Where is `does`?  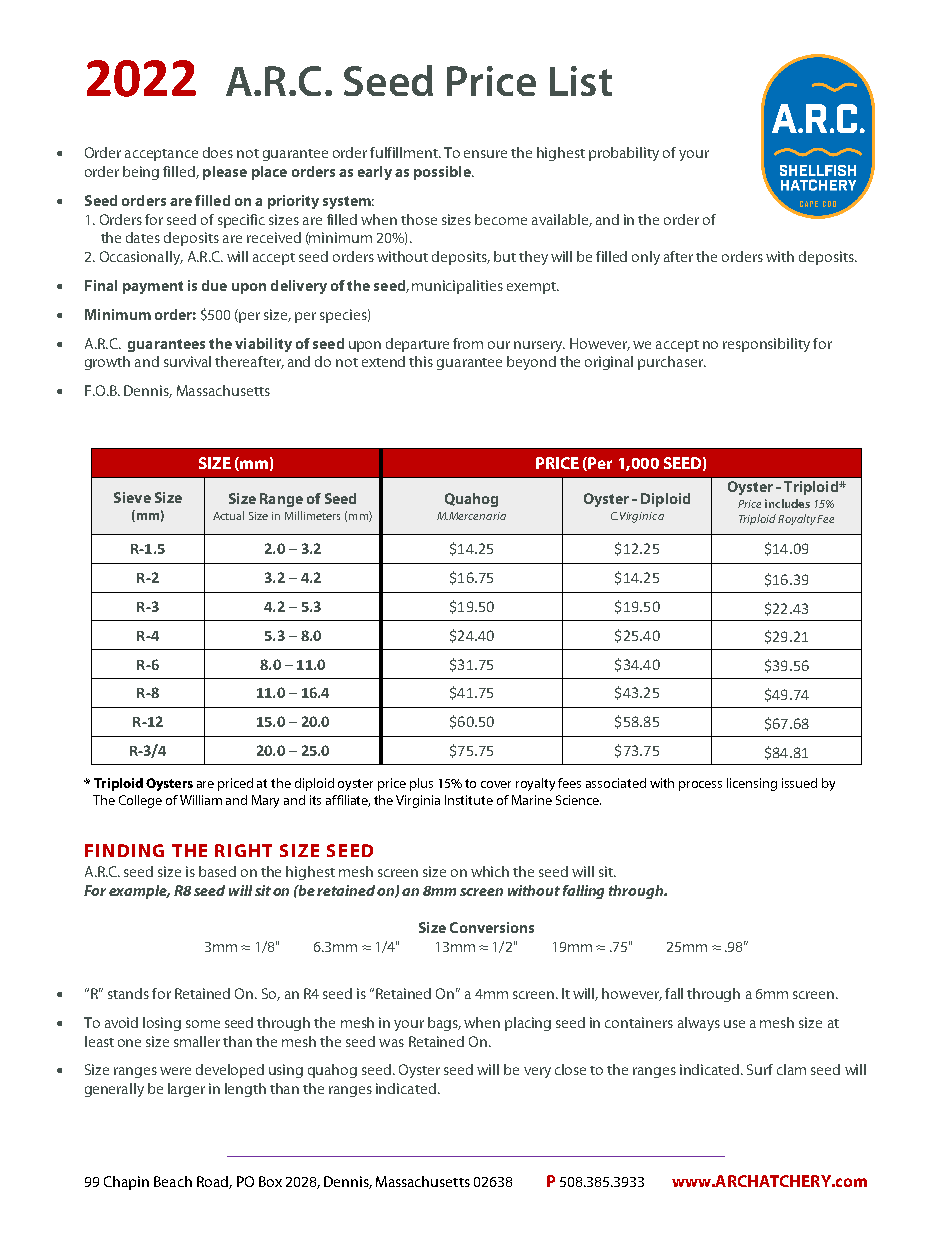 does is located at coordinates (218, 152).
